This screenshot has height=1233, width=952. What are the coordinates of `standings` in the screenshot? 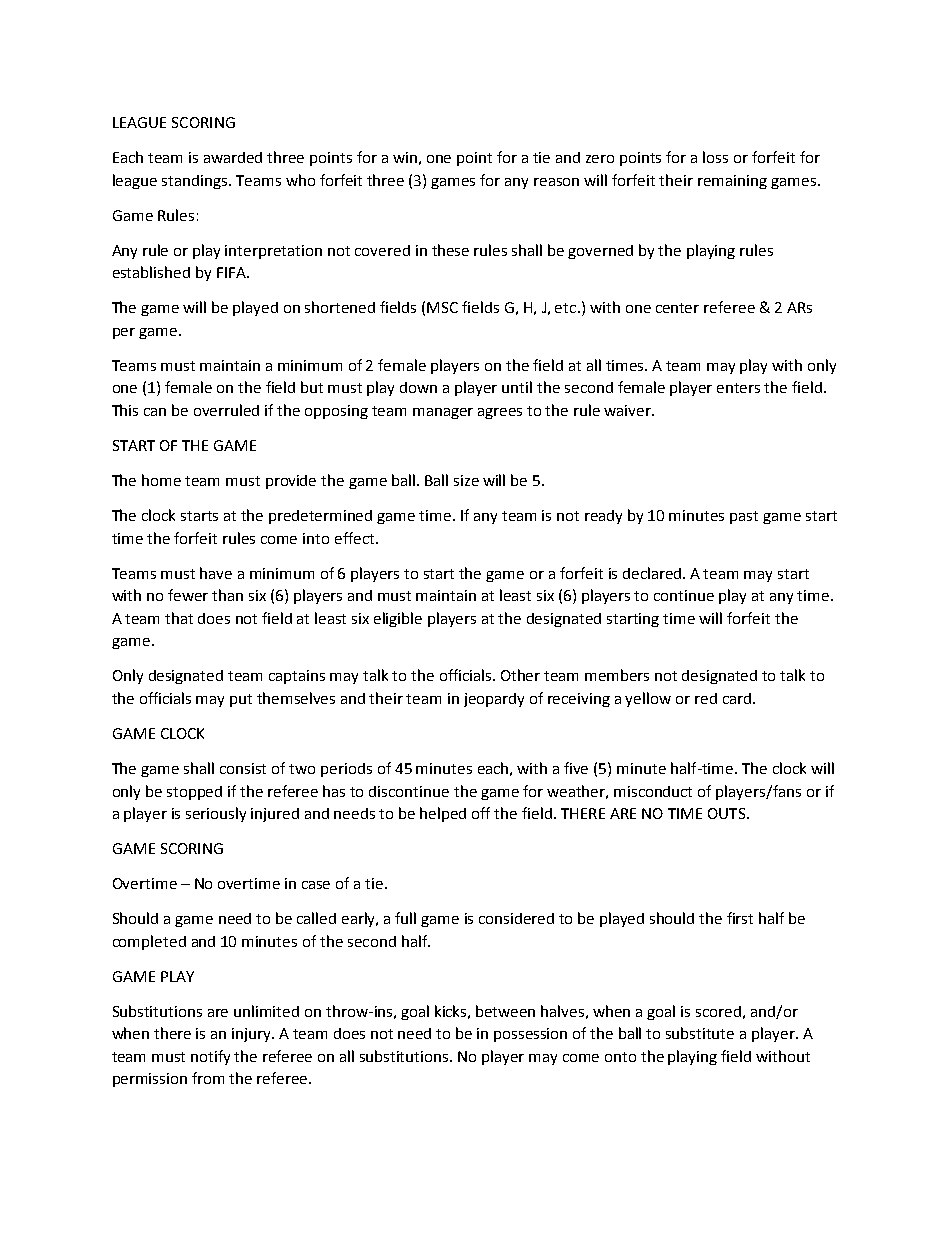 It's located at (196, 182).
